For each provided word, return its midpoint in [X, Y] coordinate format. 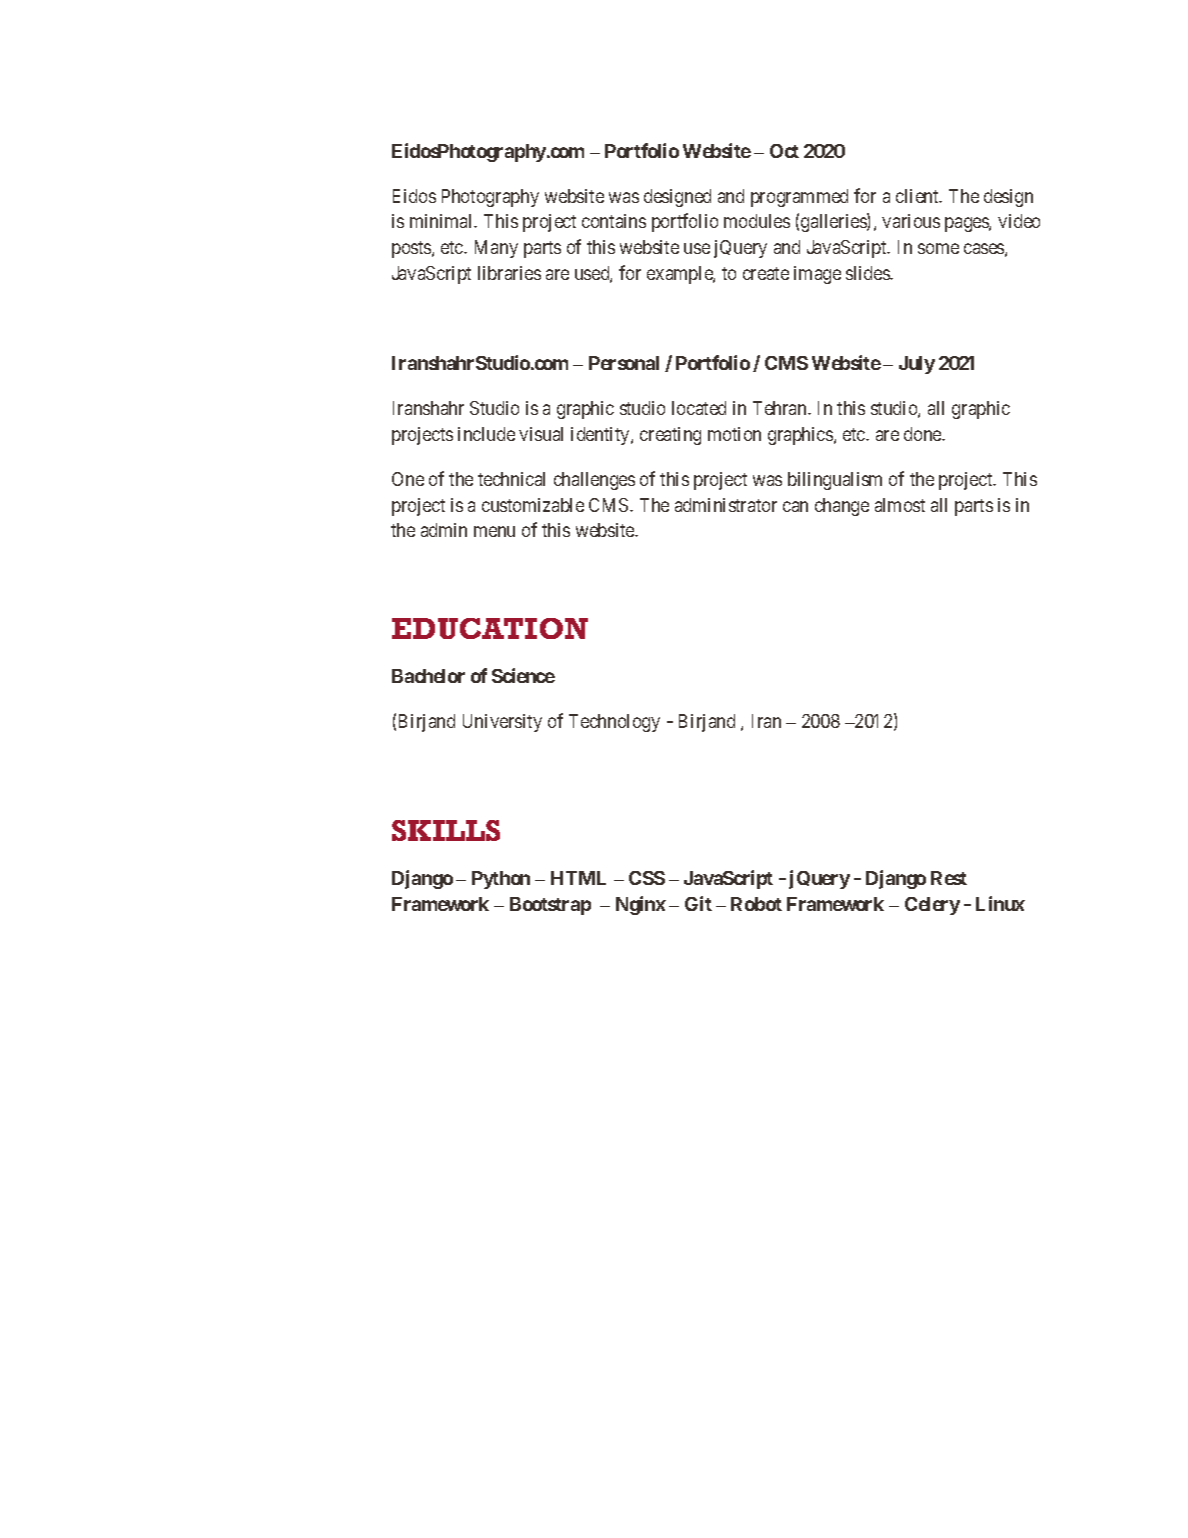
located [699, 408]
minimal [443, 221]
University [502, 723]
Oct [784, 151]
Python [501, 880]
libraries [509, 273]
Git [698, 903]
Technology [614, 723]
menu [494, 531]
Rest [949, 878]
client [918, 196]
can [795, 506]
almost [900, 505]
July [917, 365]
